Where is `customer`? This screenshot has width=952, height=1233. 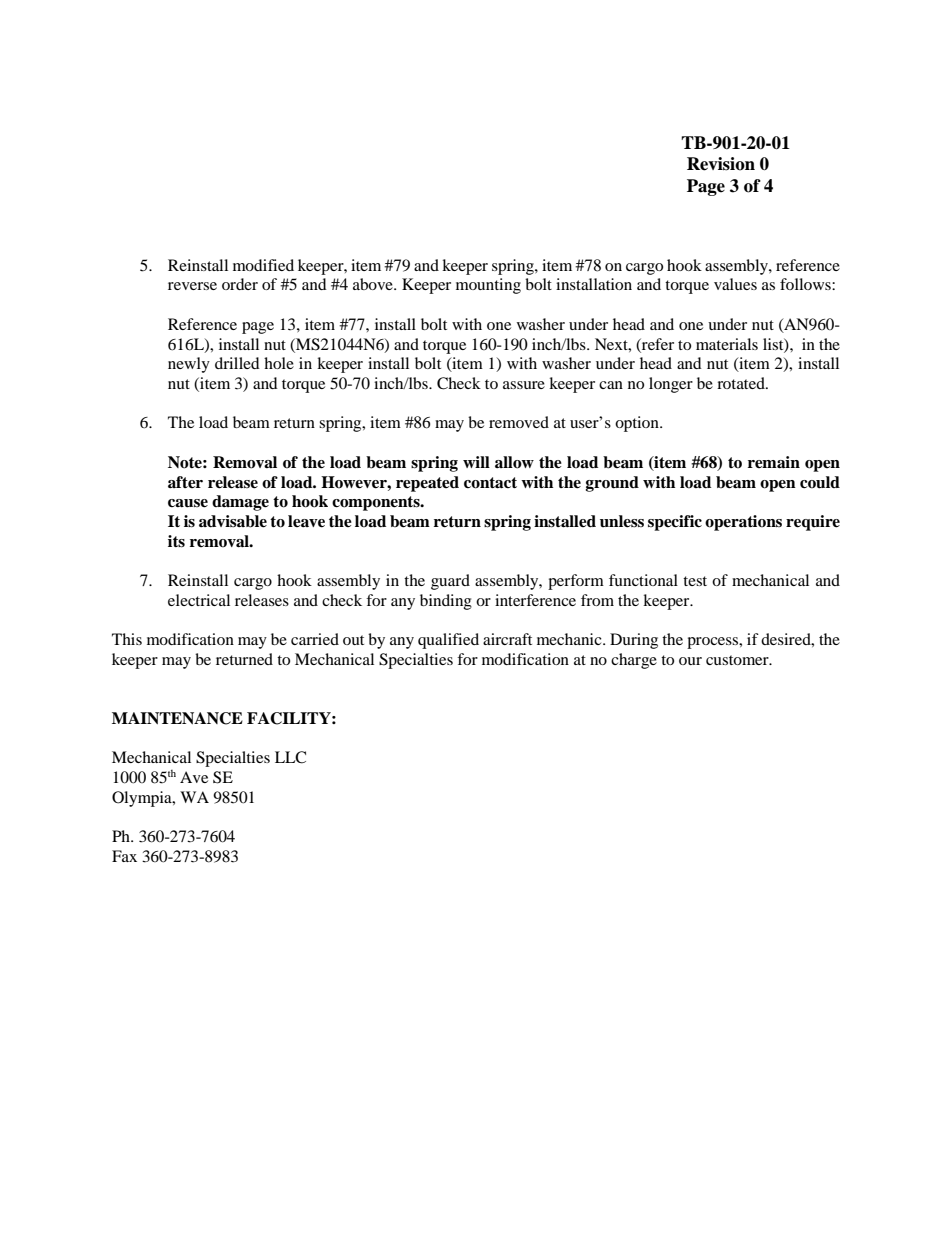 customer is located at coordinates (738, 660).
